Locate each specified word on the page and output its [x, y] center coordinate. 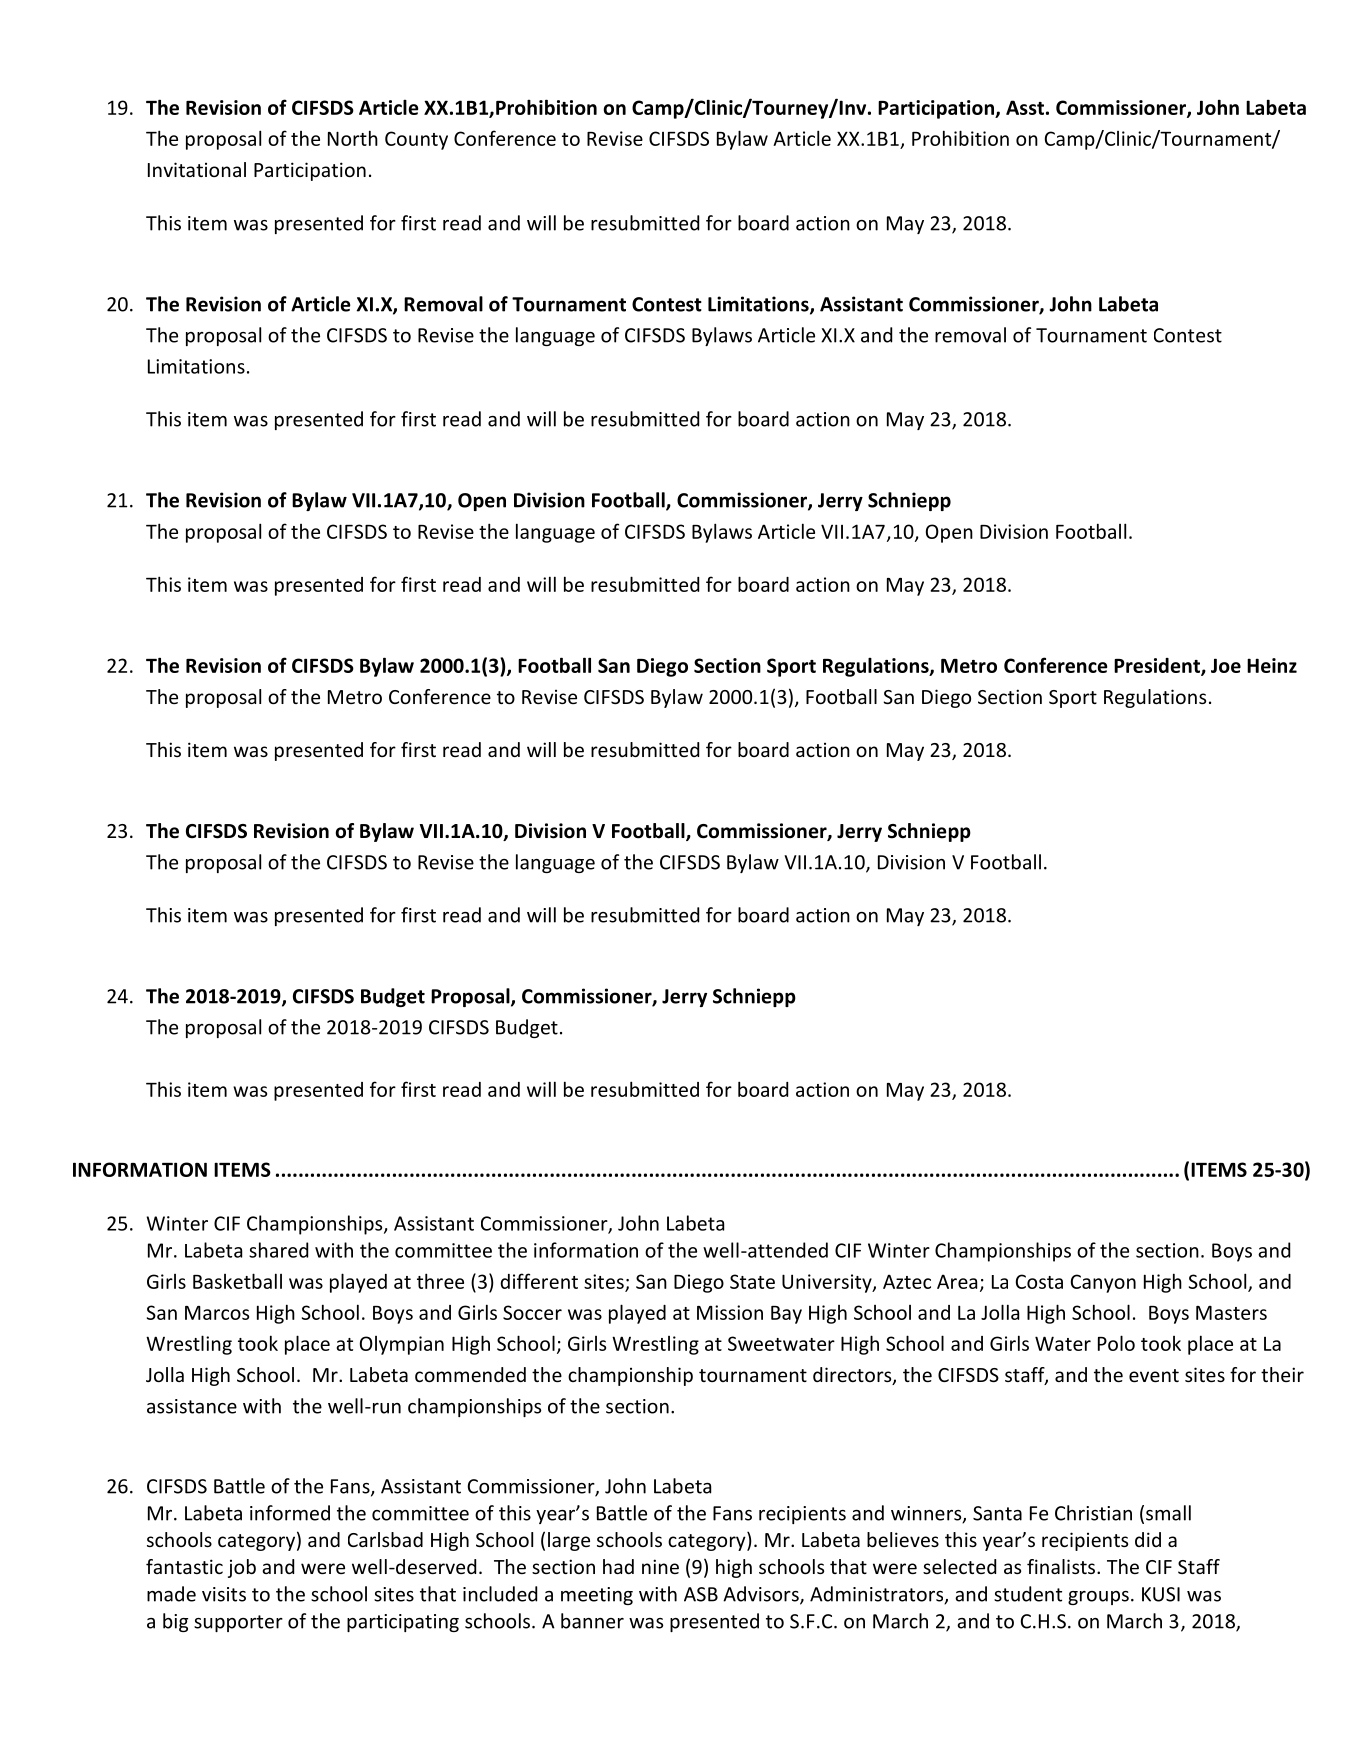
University [828, 1283]
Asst [1025, 107]
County [416, 140]
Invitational [197, 169]
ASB [701, 1594]
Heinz [1272, 665]
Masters [1231, 1313]
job [242, 1568]
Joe [1226, 665]
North [353, 138]
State [752, 1281]
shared [278, 1250]
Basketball [237, 1281]
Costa [1039, 1281]
